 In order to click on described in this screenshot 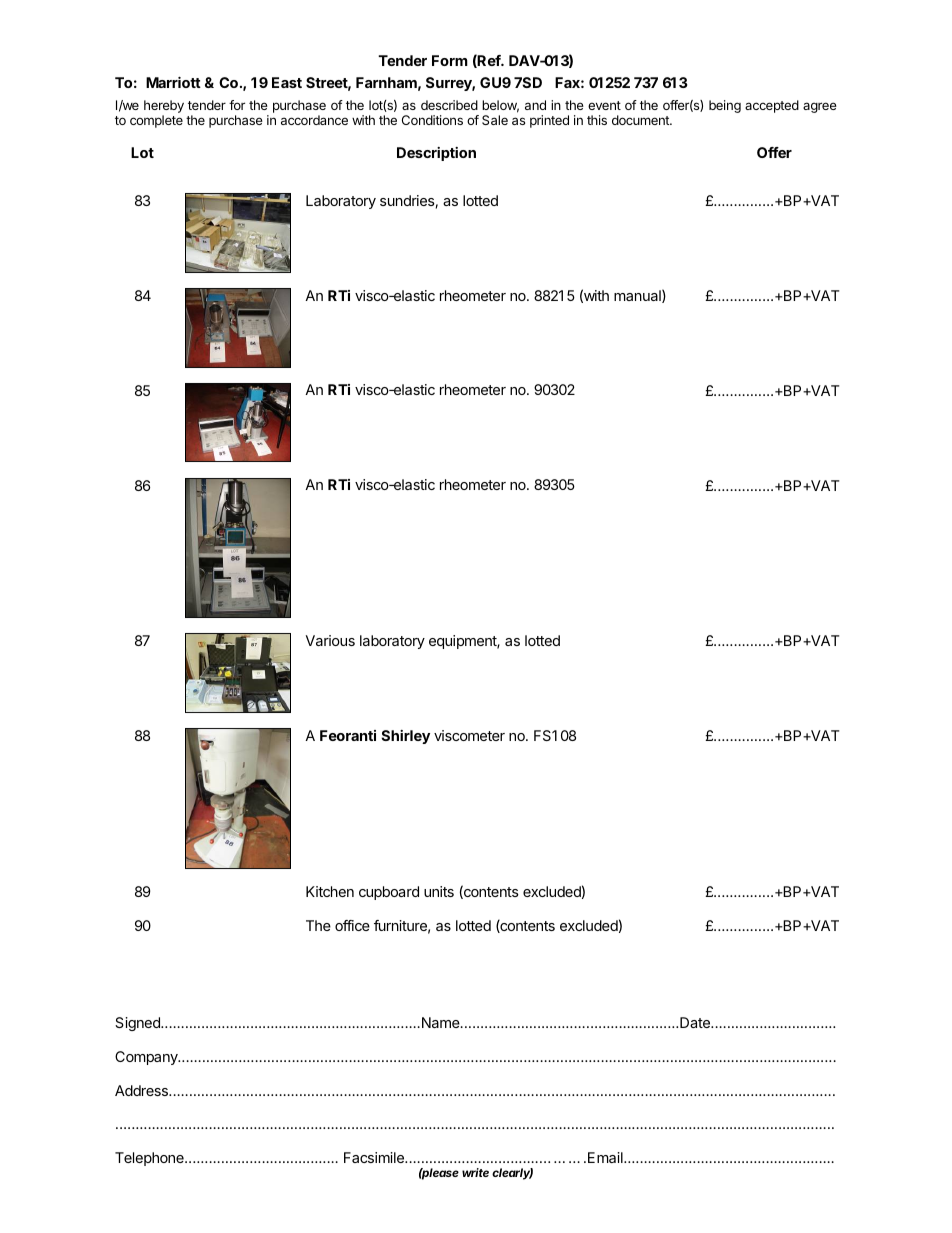, I will do `click(449, 105)`.
